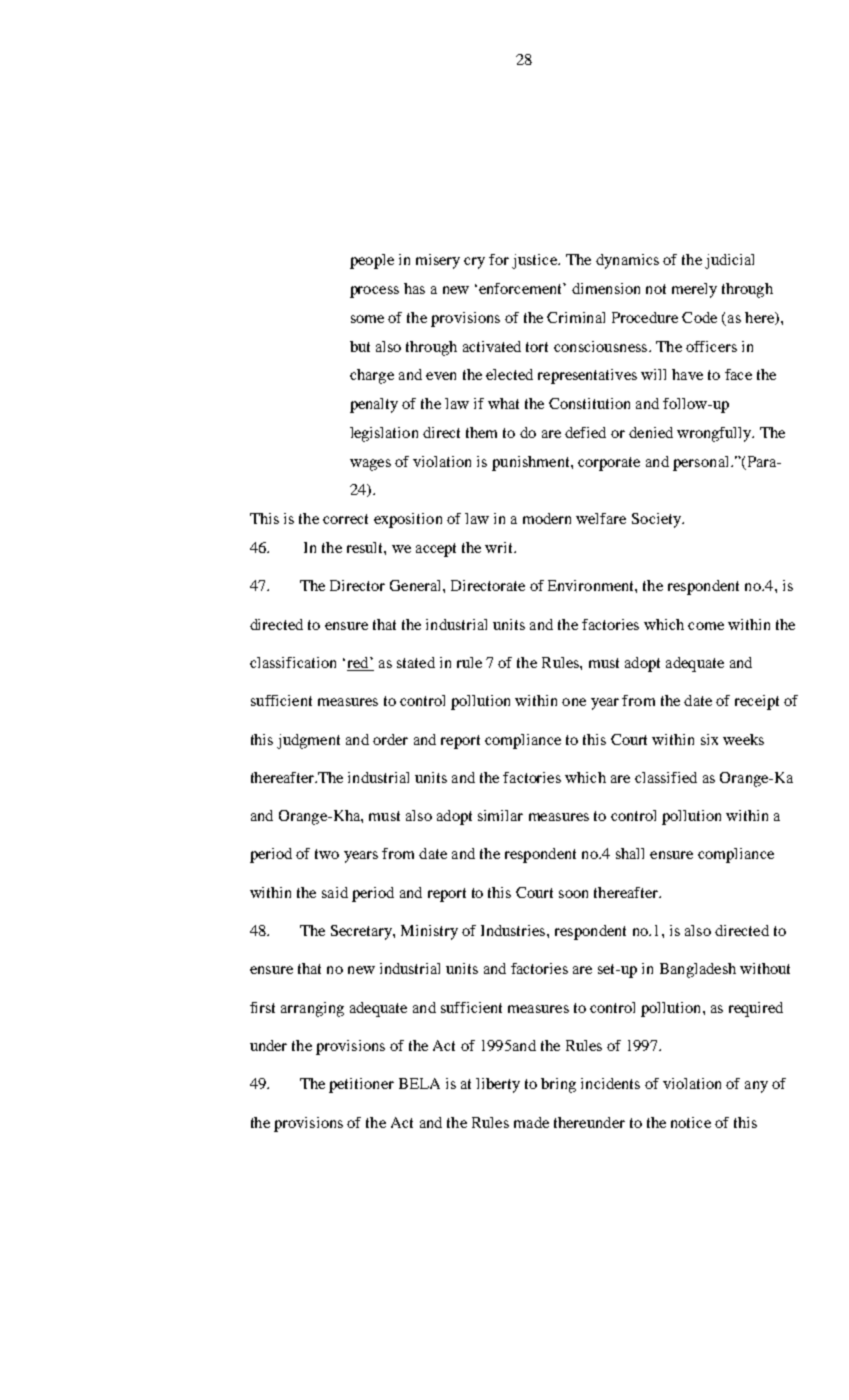 The height and width of the screenshot is (1400, 849). What do you see at coordinates (500, 815) in the screenshot?
I see `similar` at bounding box center [500, 815].
